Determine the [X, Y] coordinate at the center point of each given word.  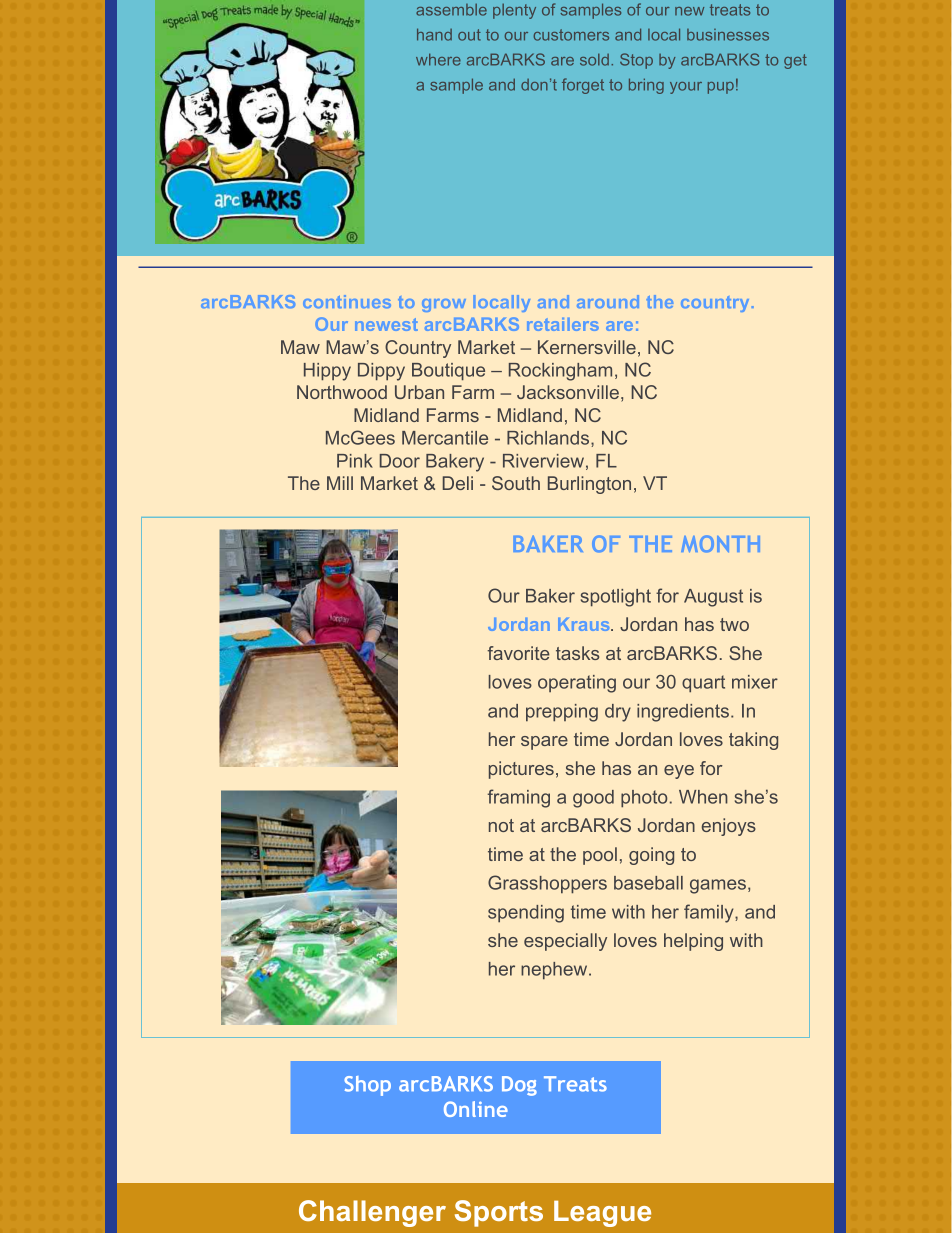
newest [386, 324]
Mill [340, 483]
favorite [518, 653]
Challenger [372, 1213]
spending [526, 914]
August [713, 598]
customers [571, 35]
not [501, 825]
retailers [563, 324]
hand [434, 34]
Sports [499, 1213]
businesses [728, 35]
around [608, 301]
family [710, 913]
